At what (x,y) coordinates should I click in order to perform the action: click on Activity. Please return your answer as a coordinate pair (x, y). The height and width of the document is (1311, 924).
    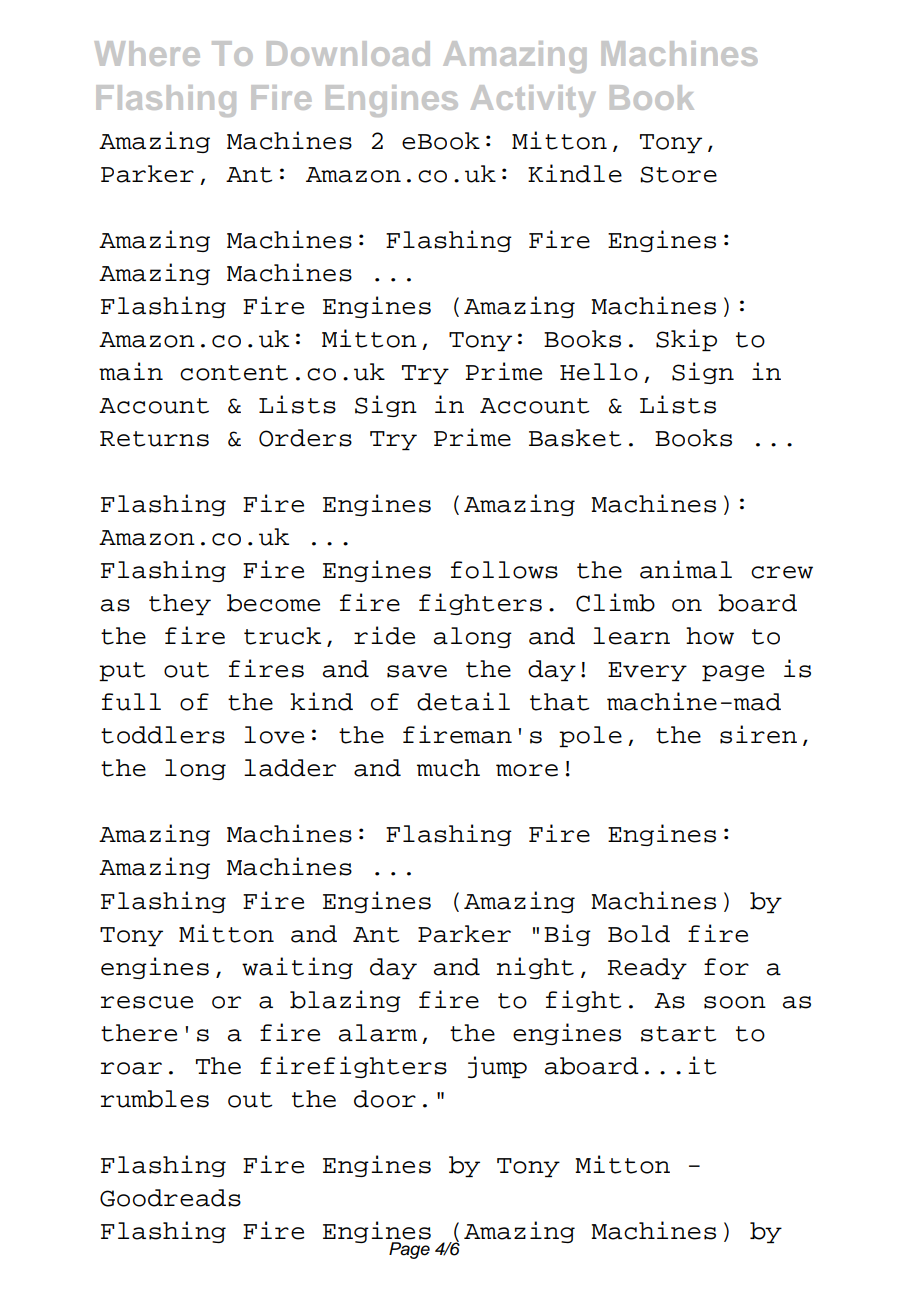
    Looking at the image, I should click on (533, 101).
